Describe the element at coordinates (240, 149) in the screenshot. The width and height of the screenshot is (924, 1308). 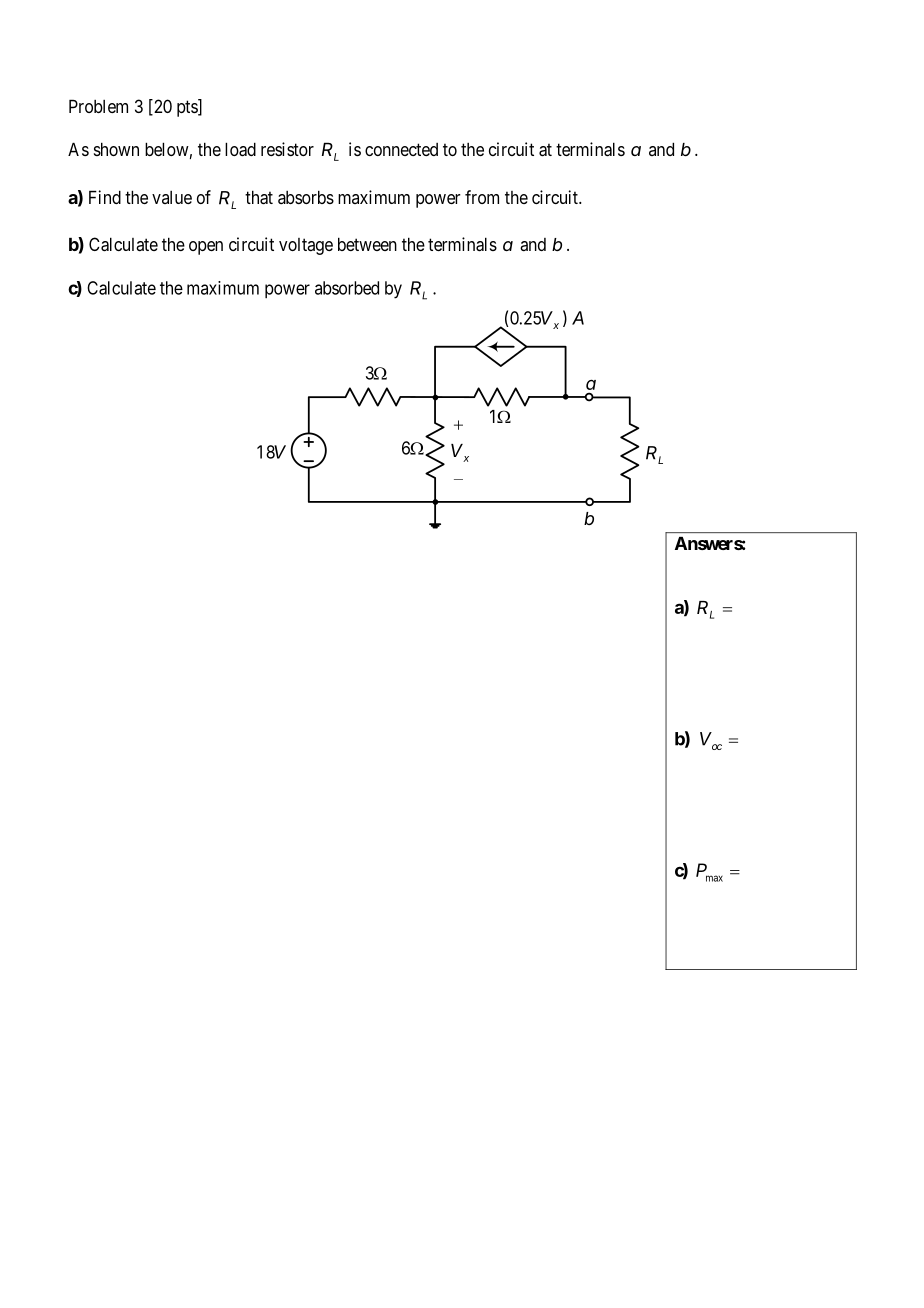
I see `load` at that location.
